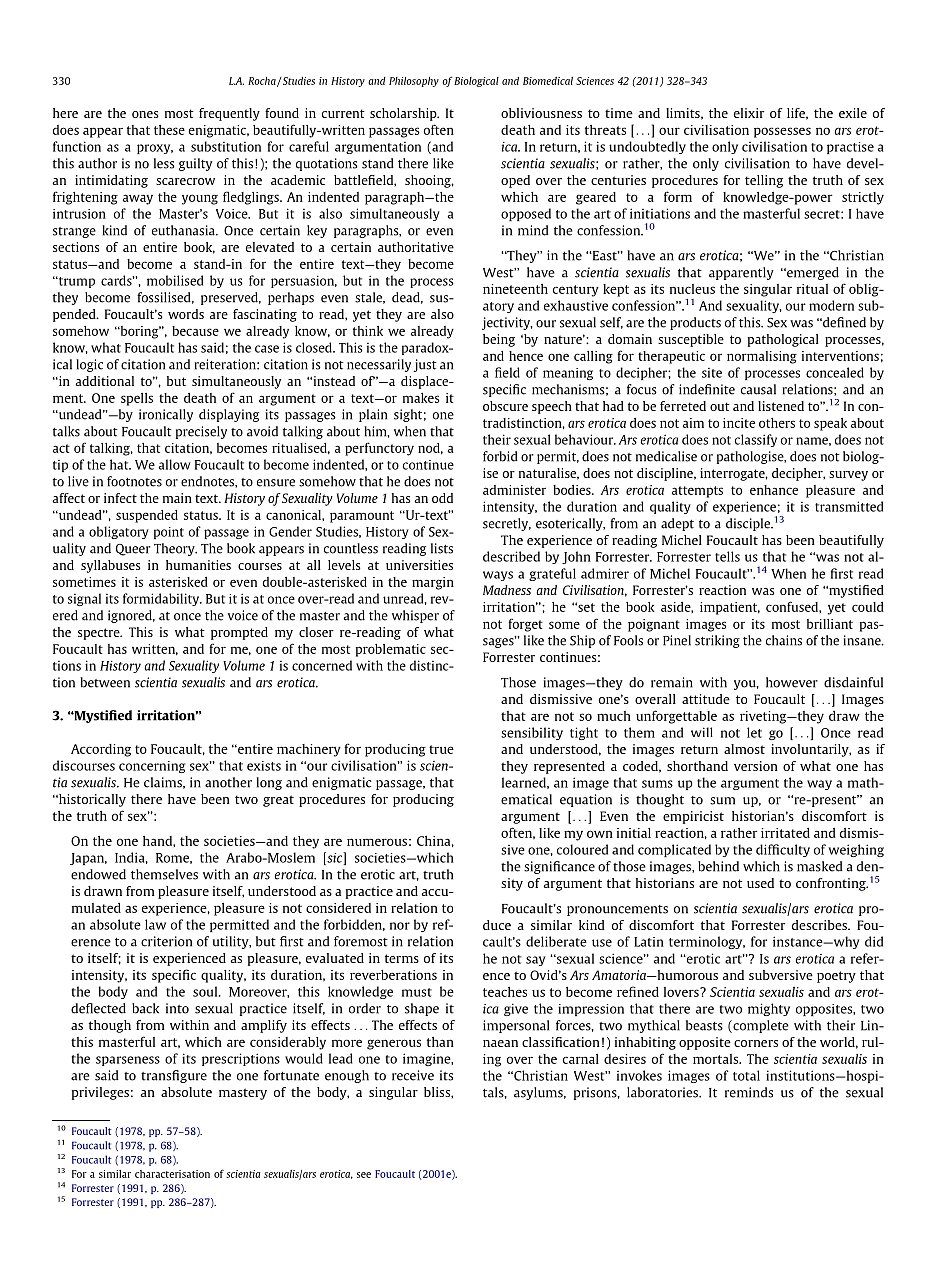 This screenshot has width=952, height=1270. I want to click on total, so click(746, 1075).
